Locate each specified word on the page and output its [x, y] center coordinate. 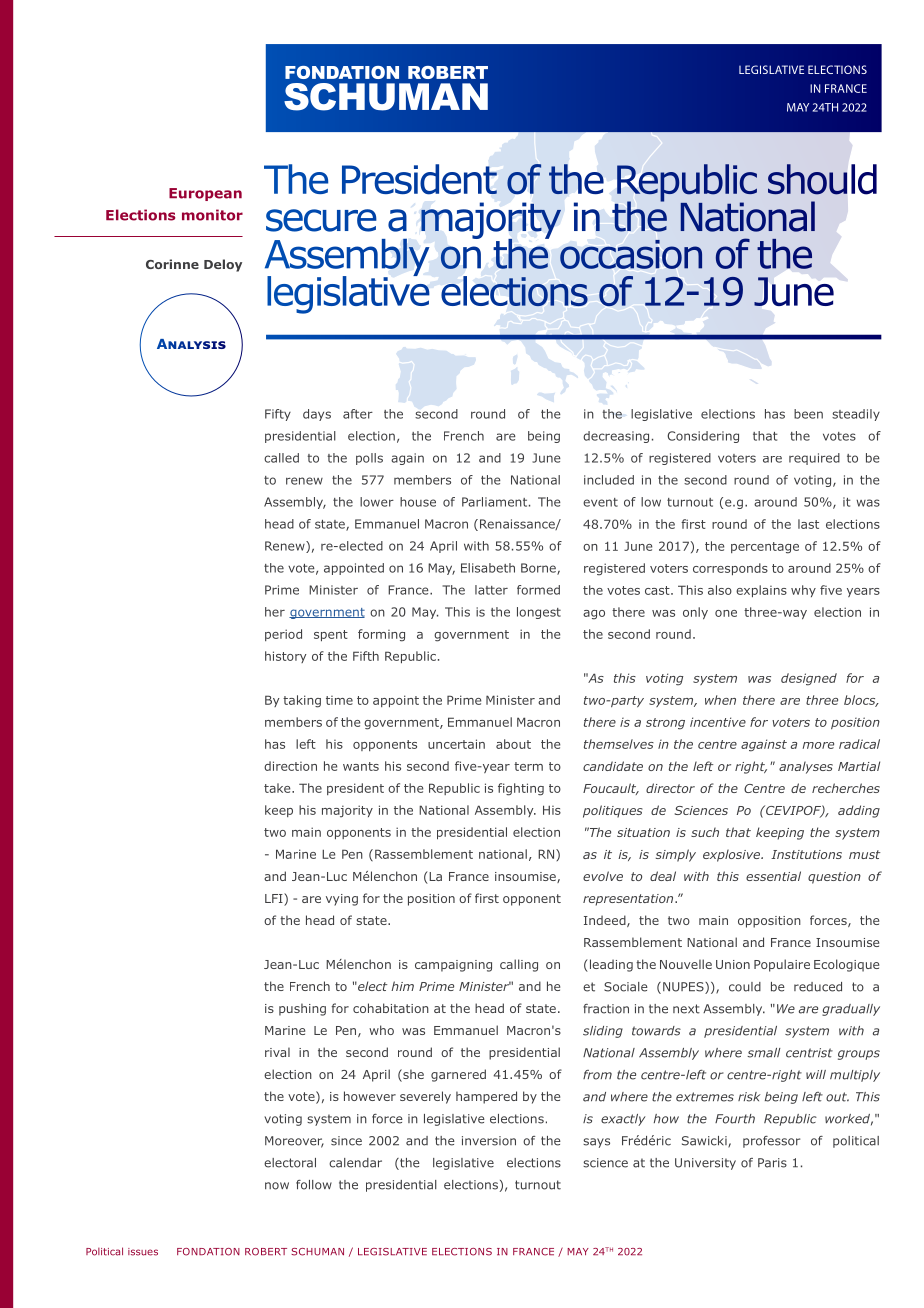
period [283, 635]
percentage [765, 548]
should [822, 179]
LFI [275, 898]
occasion [631, 254]
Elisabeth [488, 568]
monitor [212, 215]
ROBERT [266, 1252]
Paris [772, 1163]
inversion [489, 1141]
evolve [603, 876]
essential [773, 876]
